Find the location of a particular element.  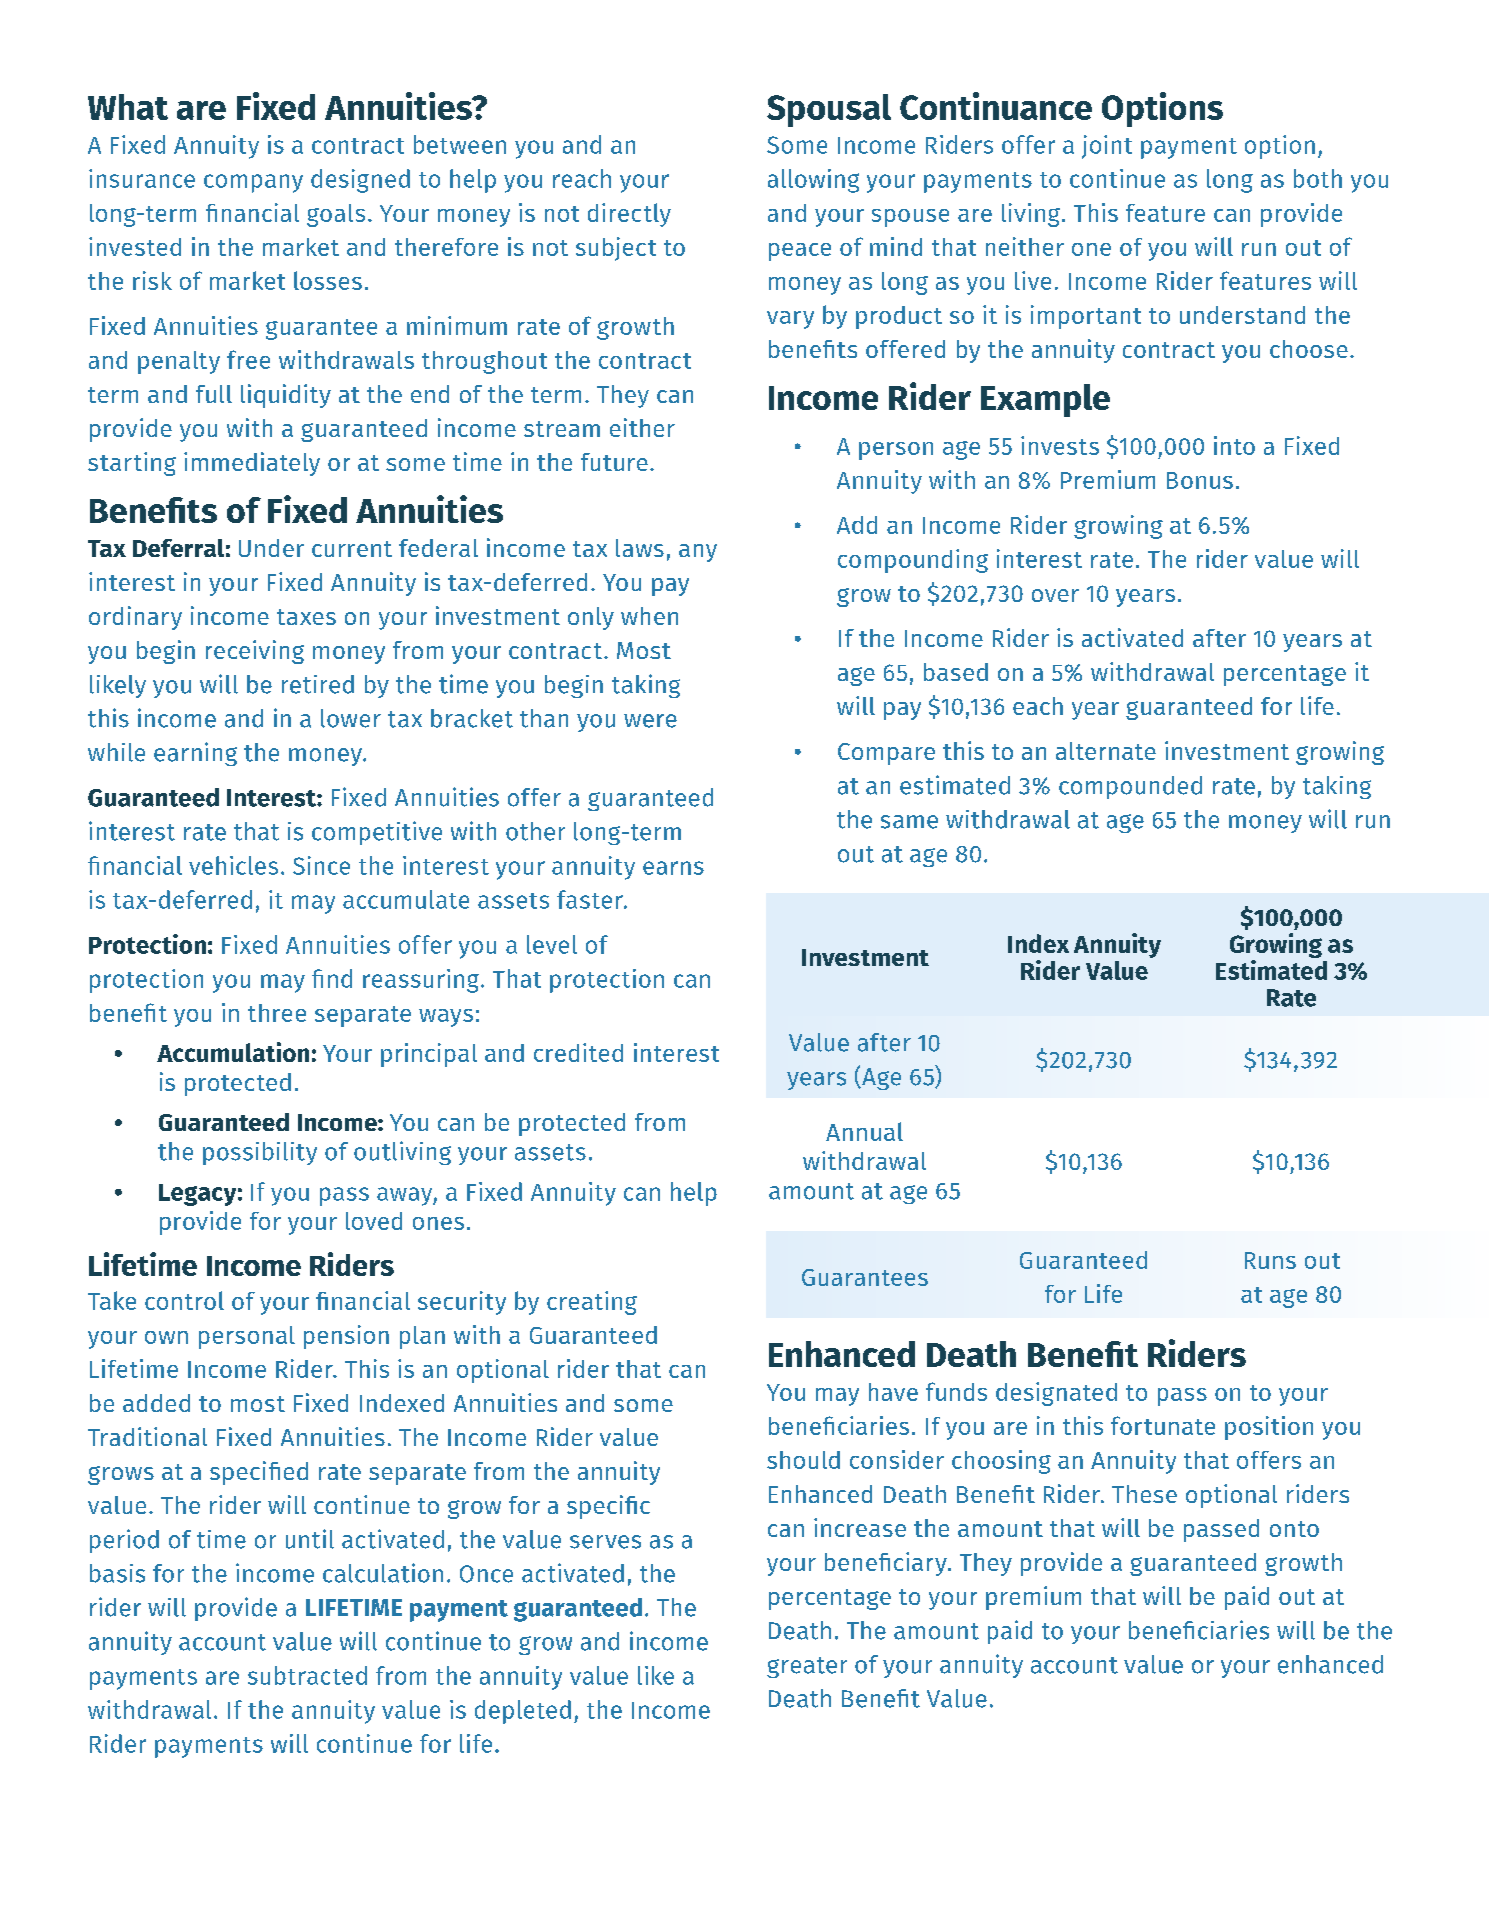

joint is located at coordinates (1107, 147).
